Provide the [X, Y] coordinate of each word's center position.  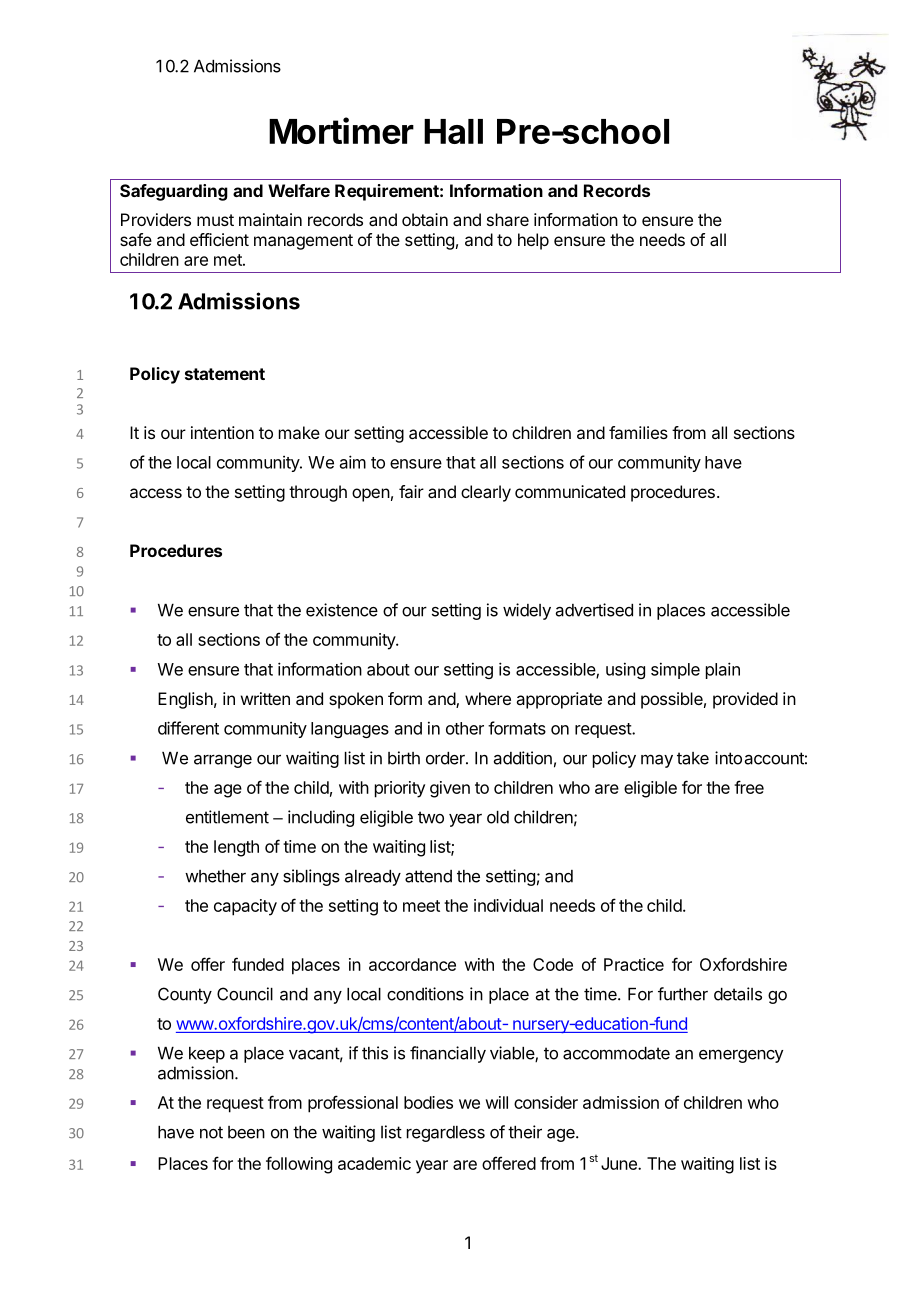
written [265, 698]
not [211, 1132]
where [488, 698]
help [533, 241]
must [215, 220]
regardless [446, 1134]
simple [675, 670]
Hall [453, 131]
